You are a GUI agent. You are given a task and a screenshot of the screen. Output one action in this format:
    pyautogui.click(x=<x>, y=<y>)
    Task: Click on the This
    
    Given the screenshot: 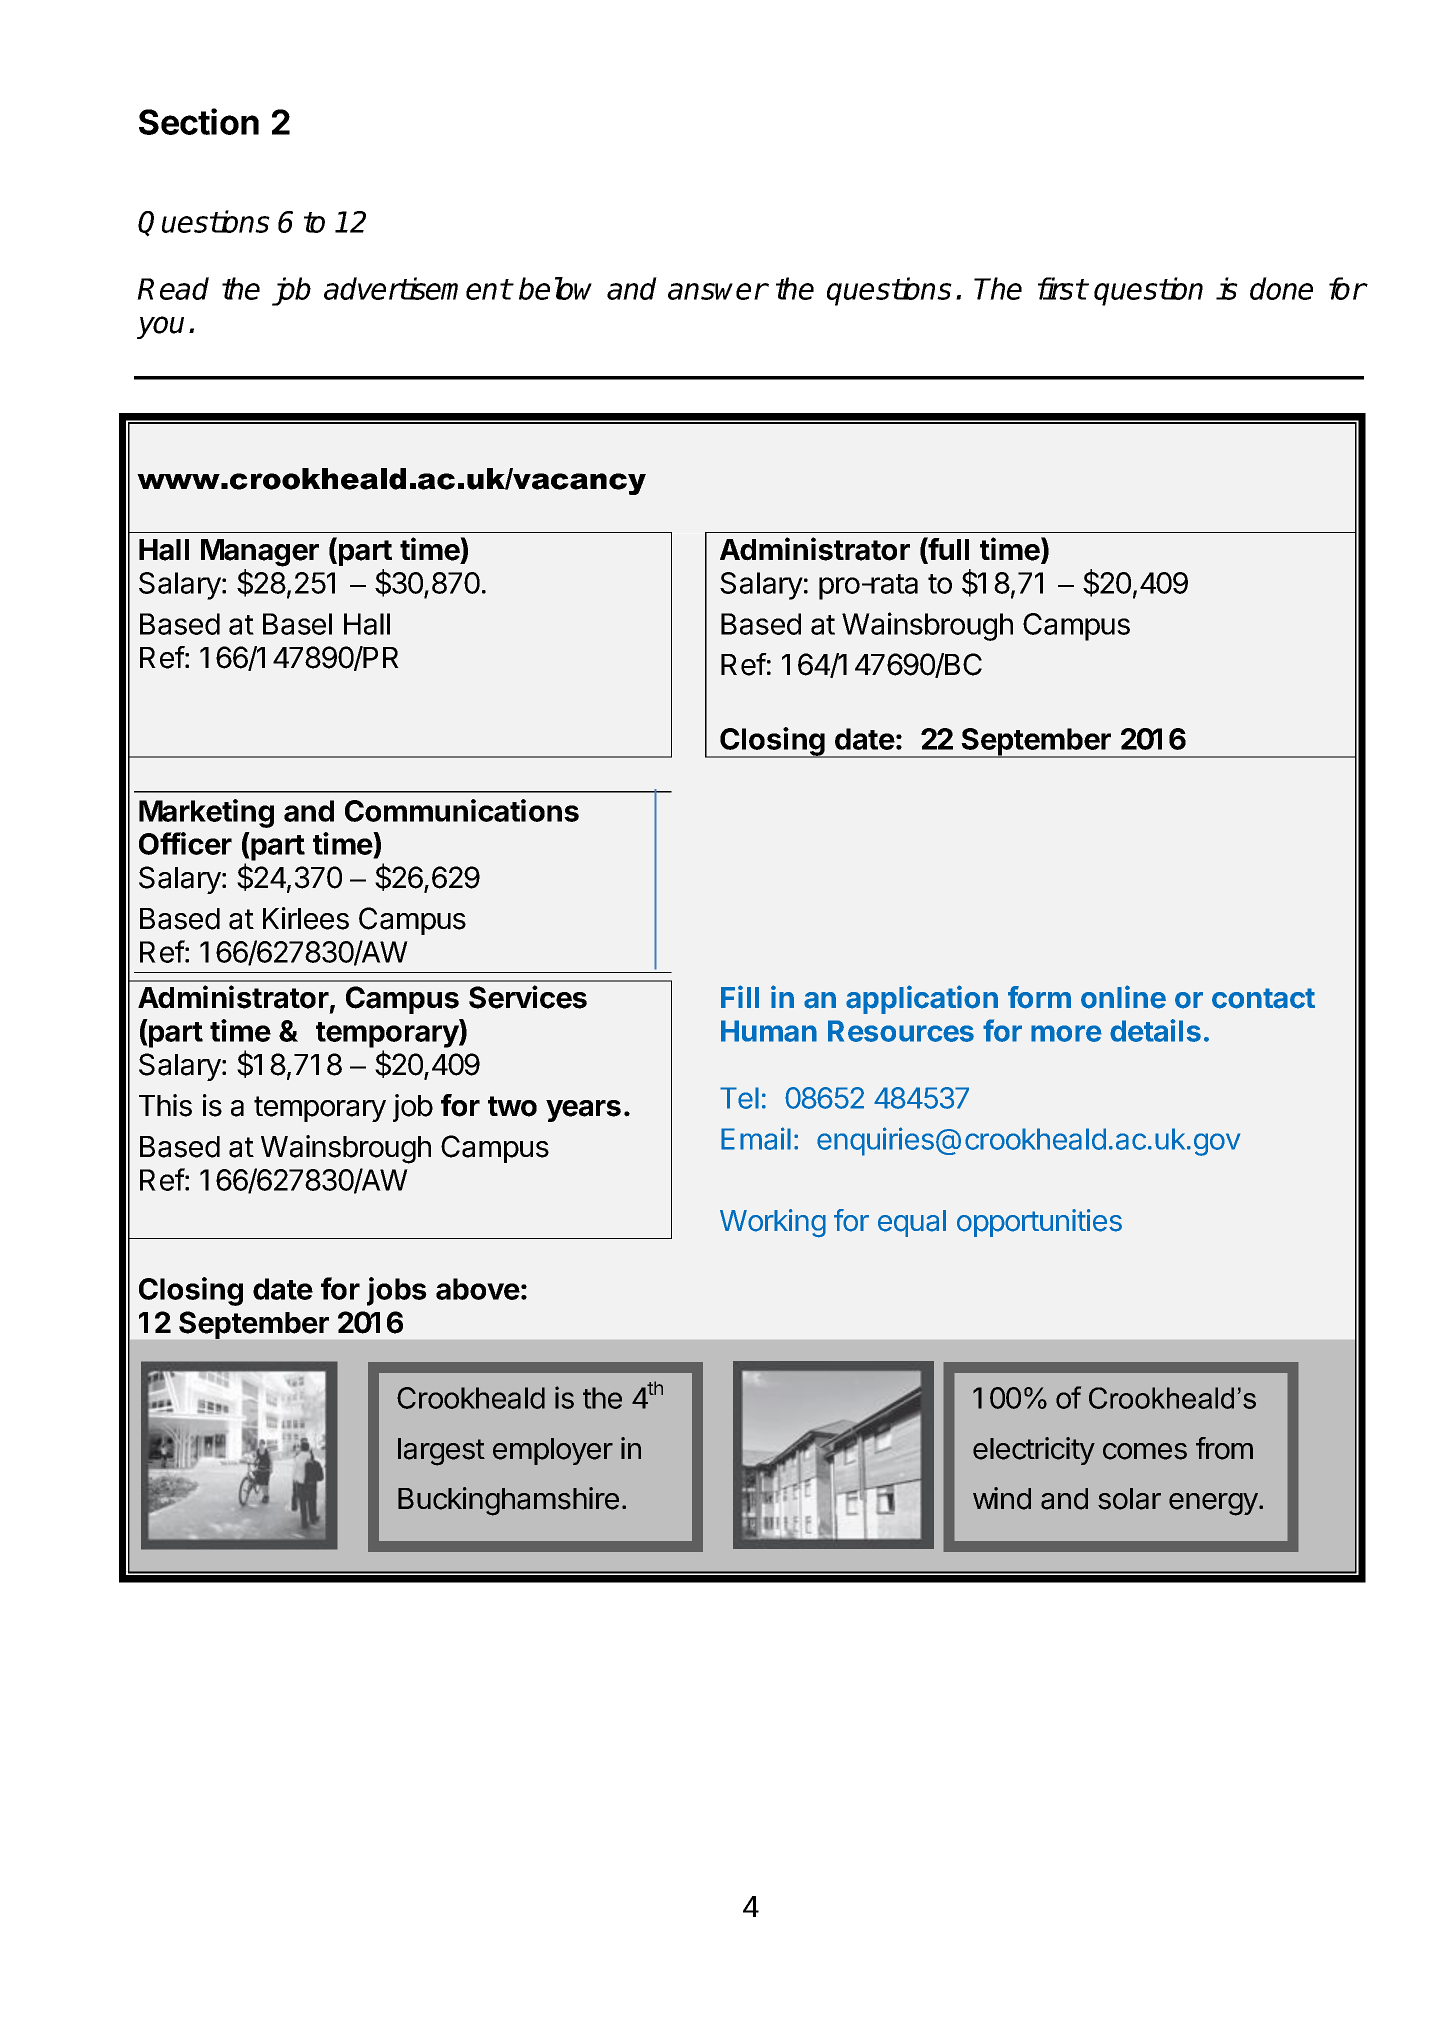 What is the action you would take?
    pyautogui.click(x=165, y=1105)
